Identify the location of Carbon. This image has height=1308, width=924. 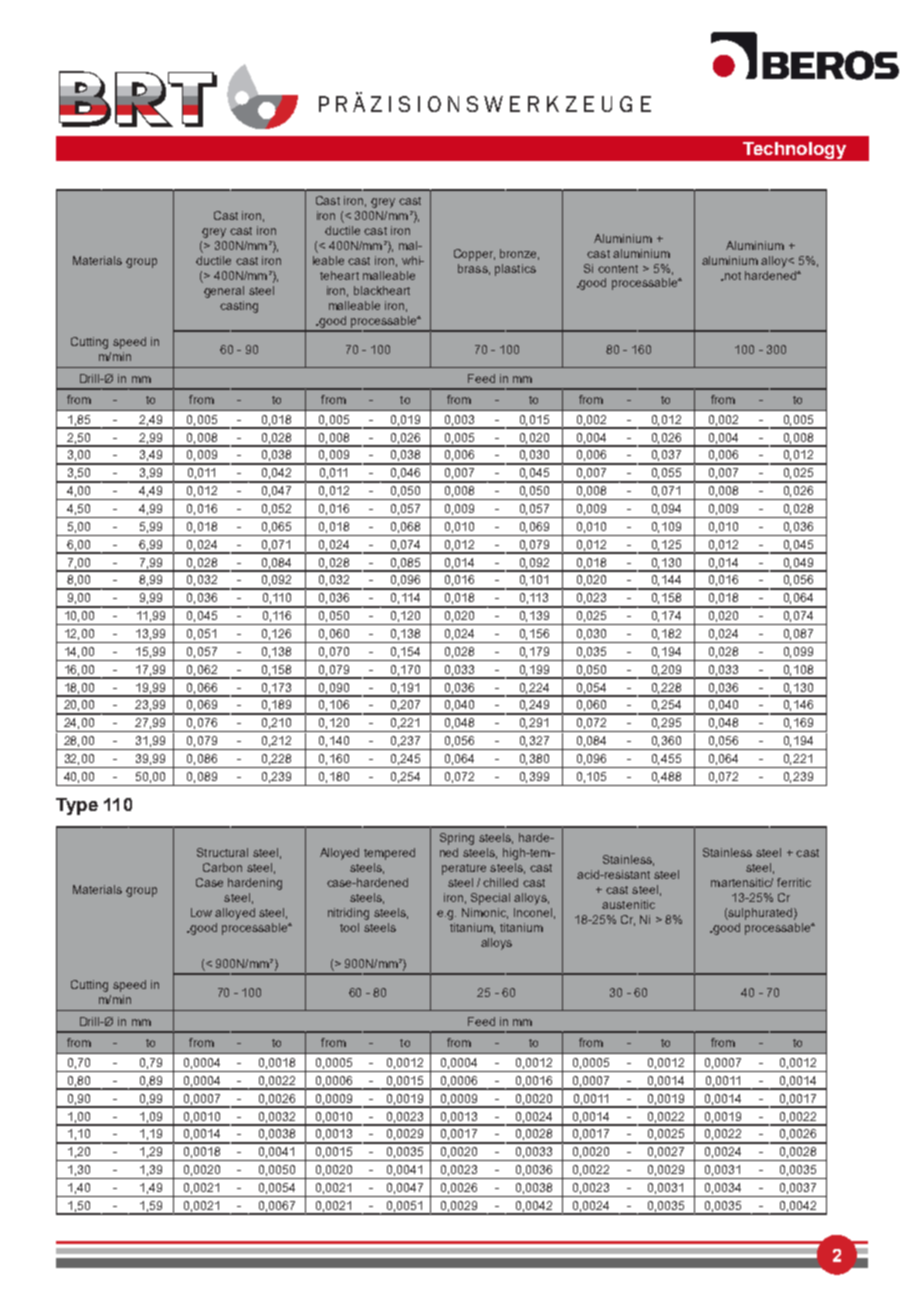
(222, 867).
